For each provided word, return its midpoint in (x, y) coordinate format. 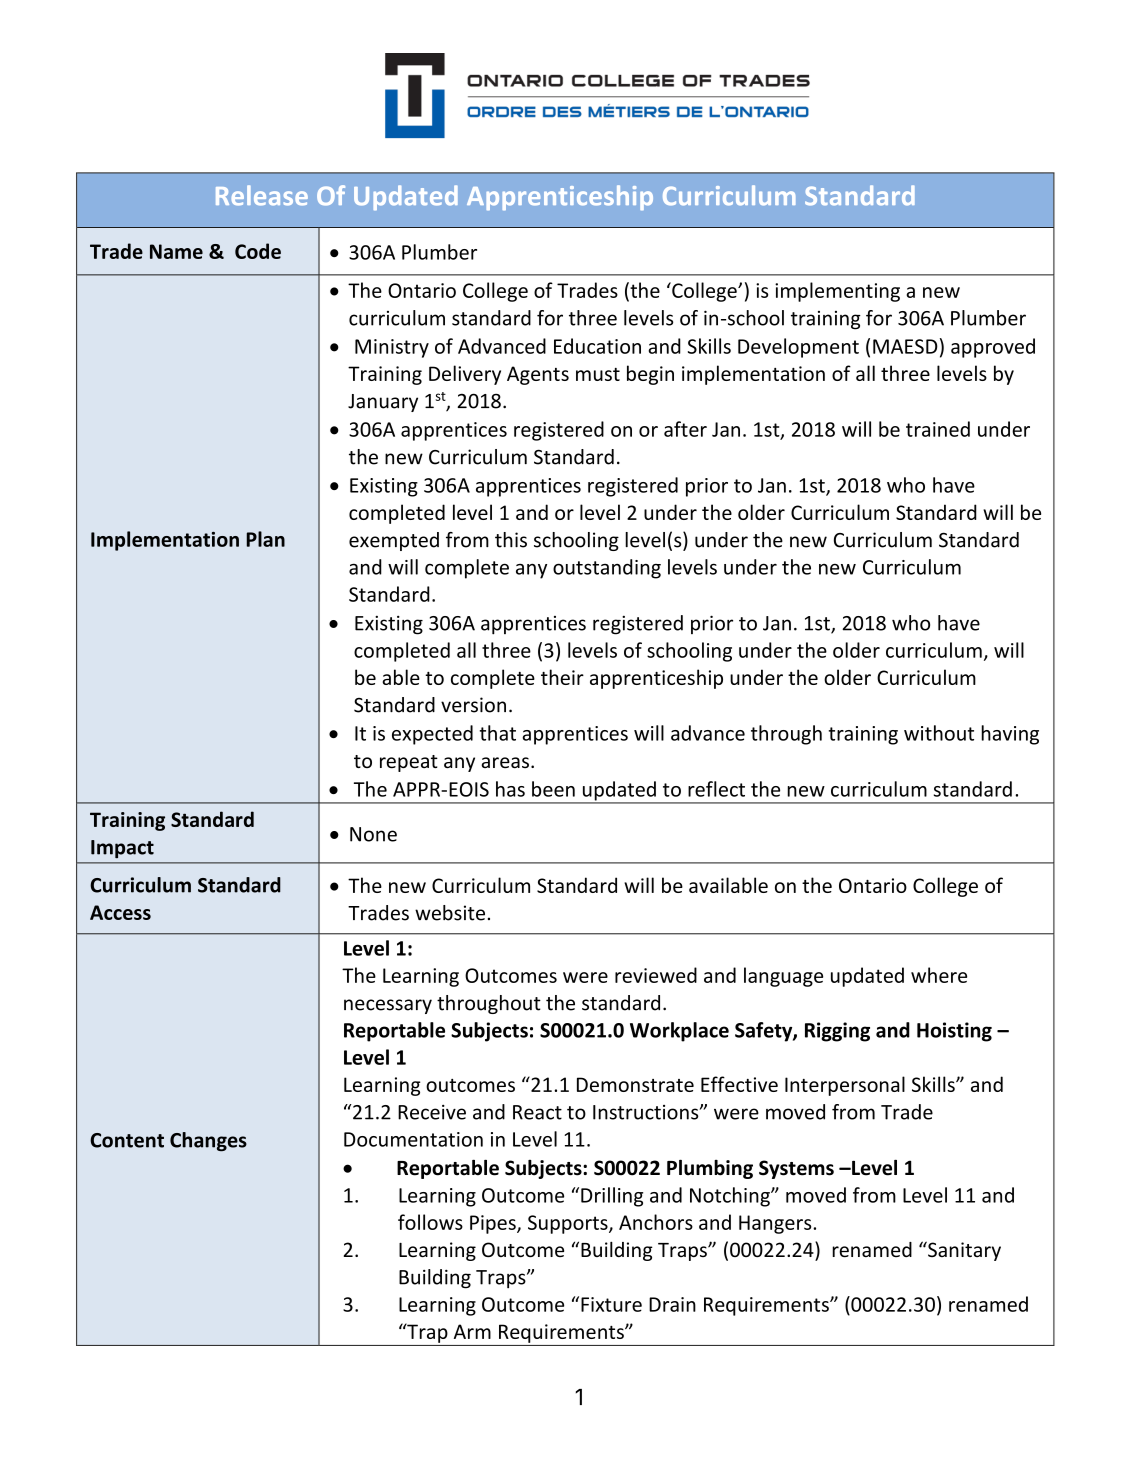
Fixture (611, 1304)
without (939, 733)
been (553, 789)
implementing (837, 292)
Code (258, 251)
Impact (122, 849)
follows (430, 1222)
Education (597, 346)
